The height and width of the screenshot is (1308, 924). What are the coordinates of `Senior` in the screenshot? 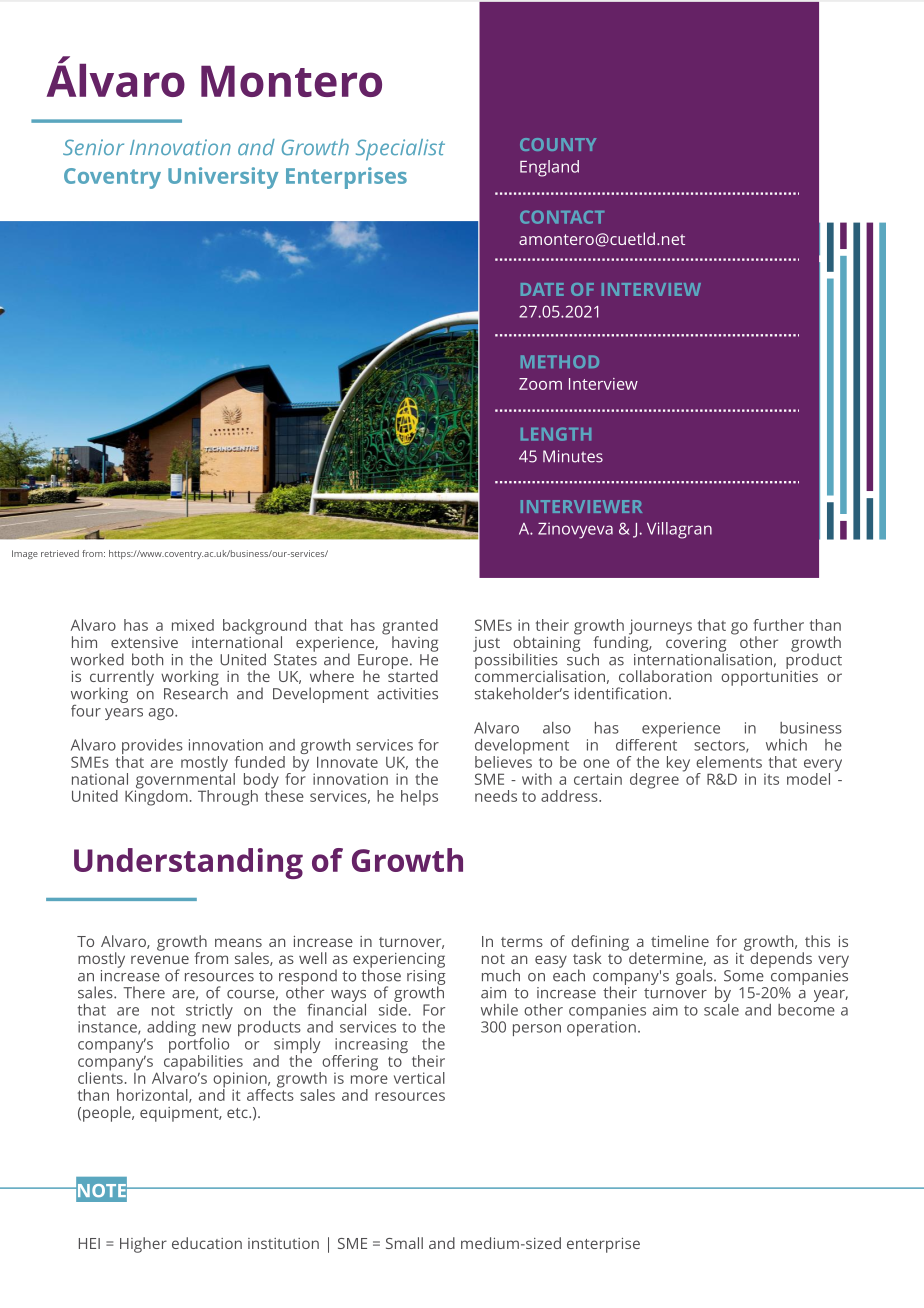 It's located at (93, 147).
